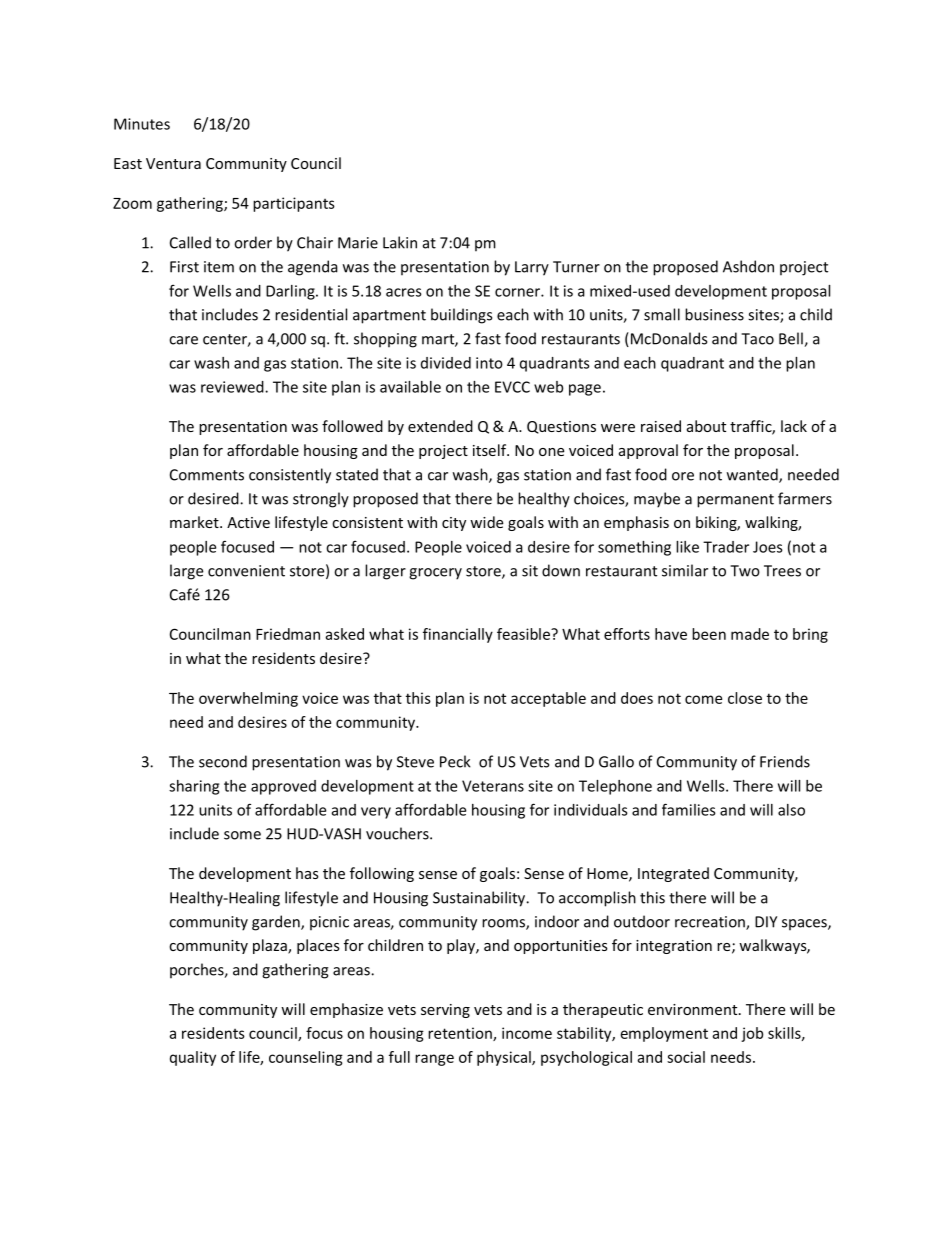 This screenshot has width=952, height=1233. What do you see at coordinates (207, 475) in the screenshot?
I see `Comments` at bounding box center [207, 475].
